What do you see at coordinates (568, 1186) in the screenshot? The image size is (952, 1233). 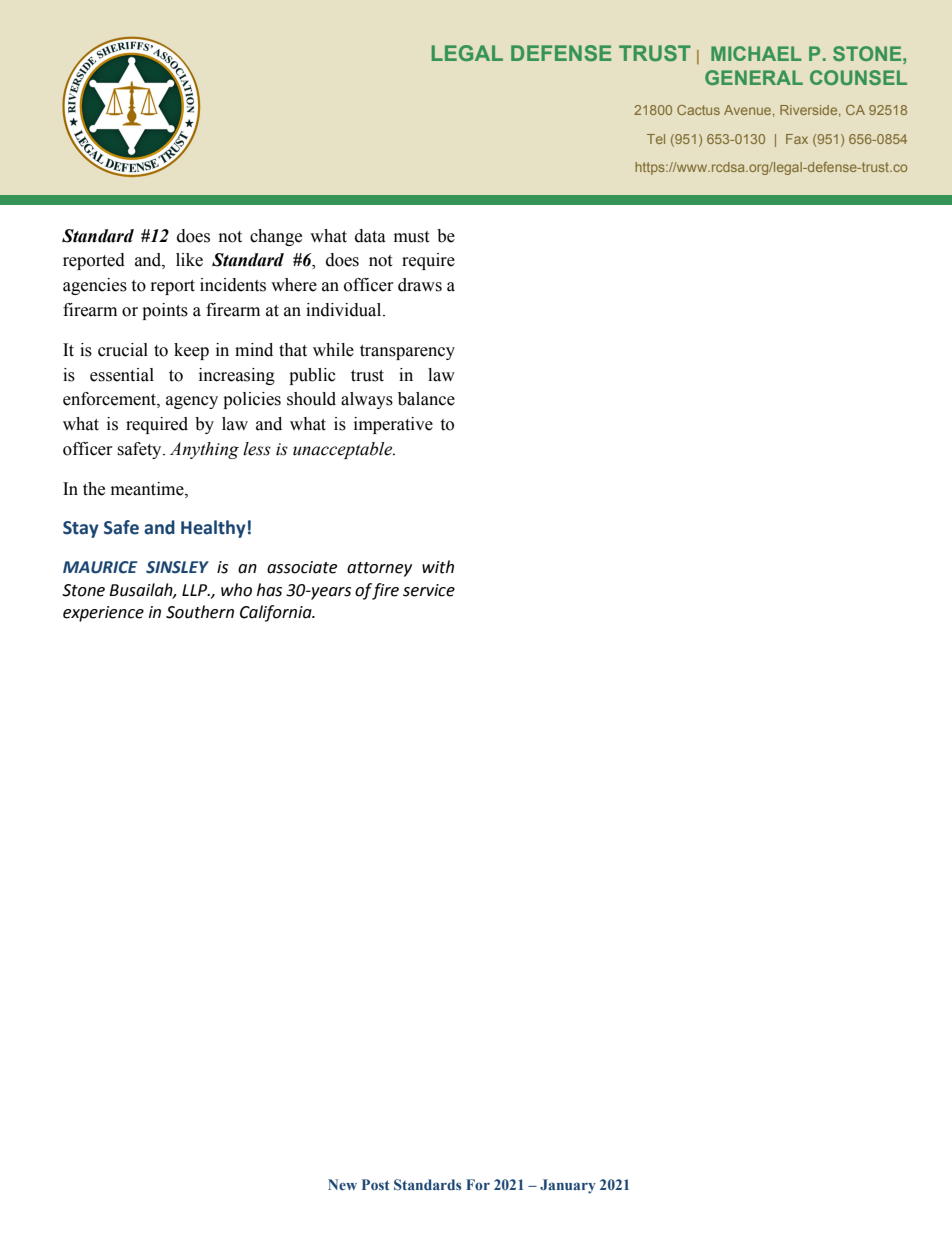 I see `January` at bounding box center [568, 1186].
